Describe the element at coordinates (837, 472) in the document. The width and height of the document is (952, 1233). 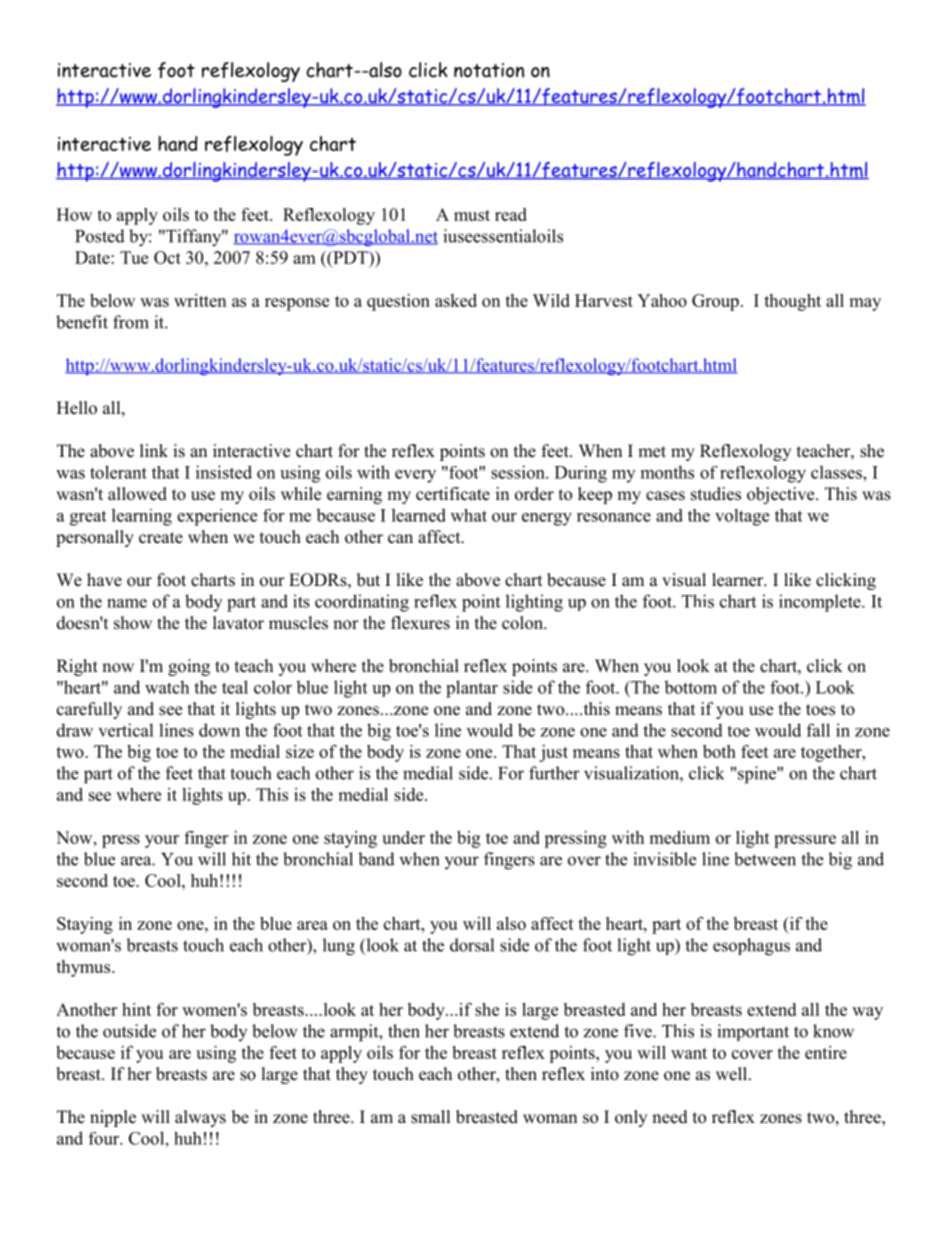
I see `classes` at that location.
